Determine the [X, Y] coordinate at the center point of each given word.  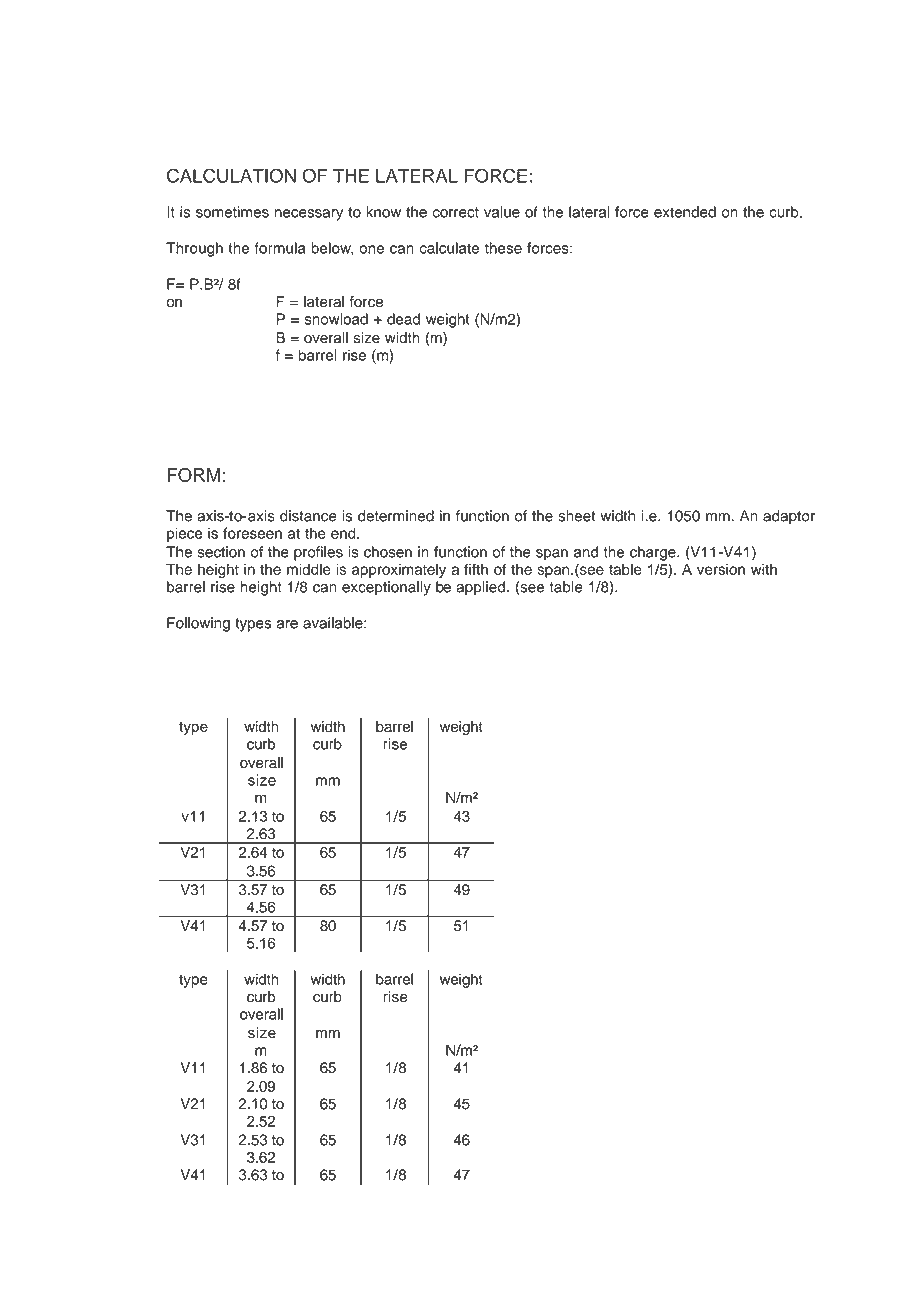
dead [403, 319]
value [502, 212]
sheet [576, 516]
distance [308, 516]
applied [480, 588]
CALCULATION [231, 175]
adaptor [789, 517]
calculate [449, 248]
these [503, 248]
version [721, 569]
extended [685, 212]
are [287, 624]
